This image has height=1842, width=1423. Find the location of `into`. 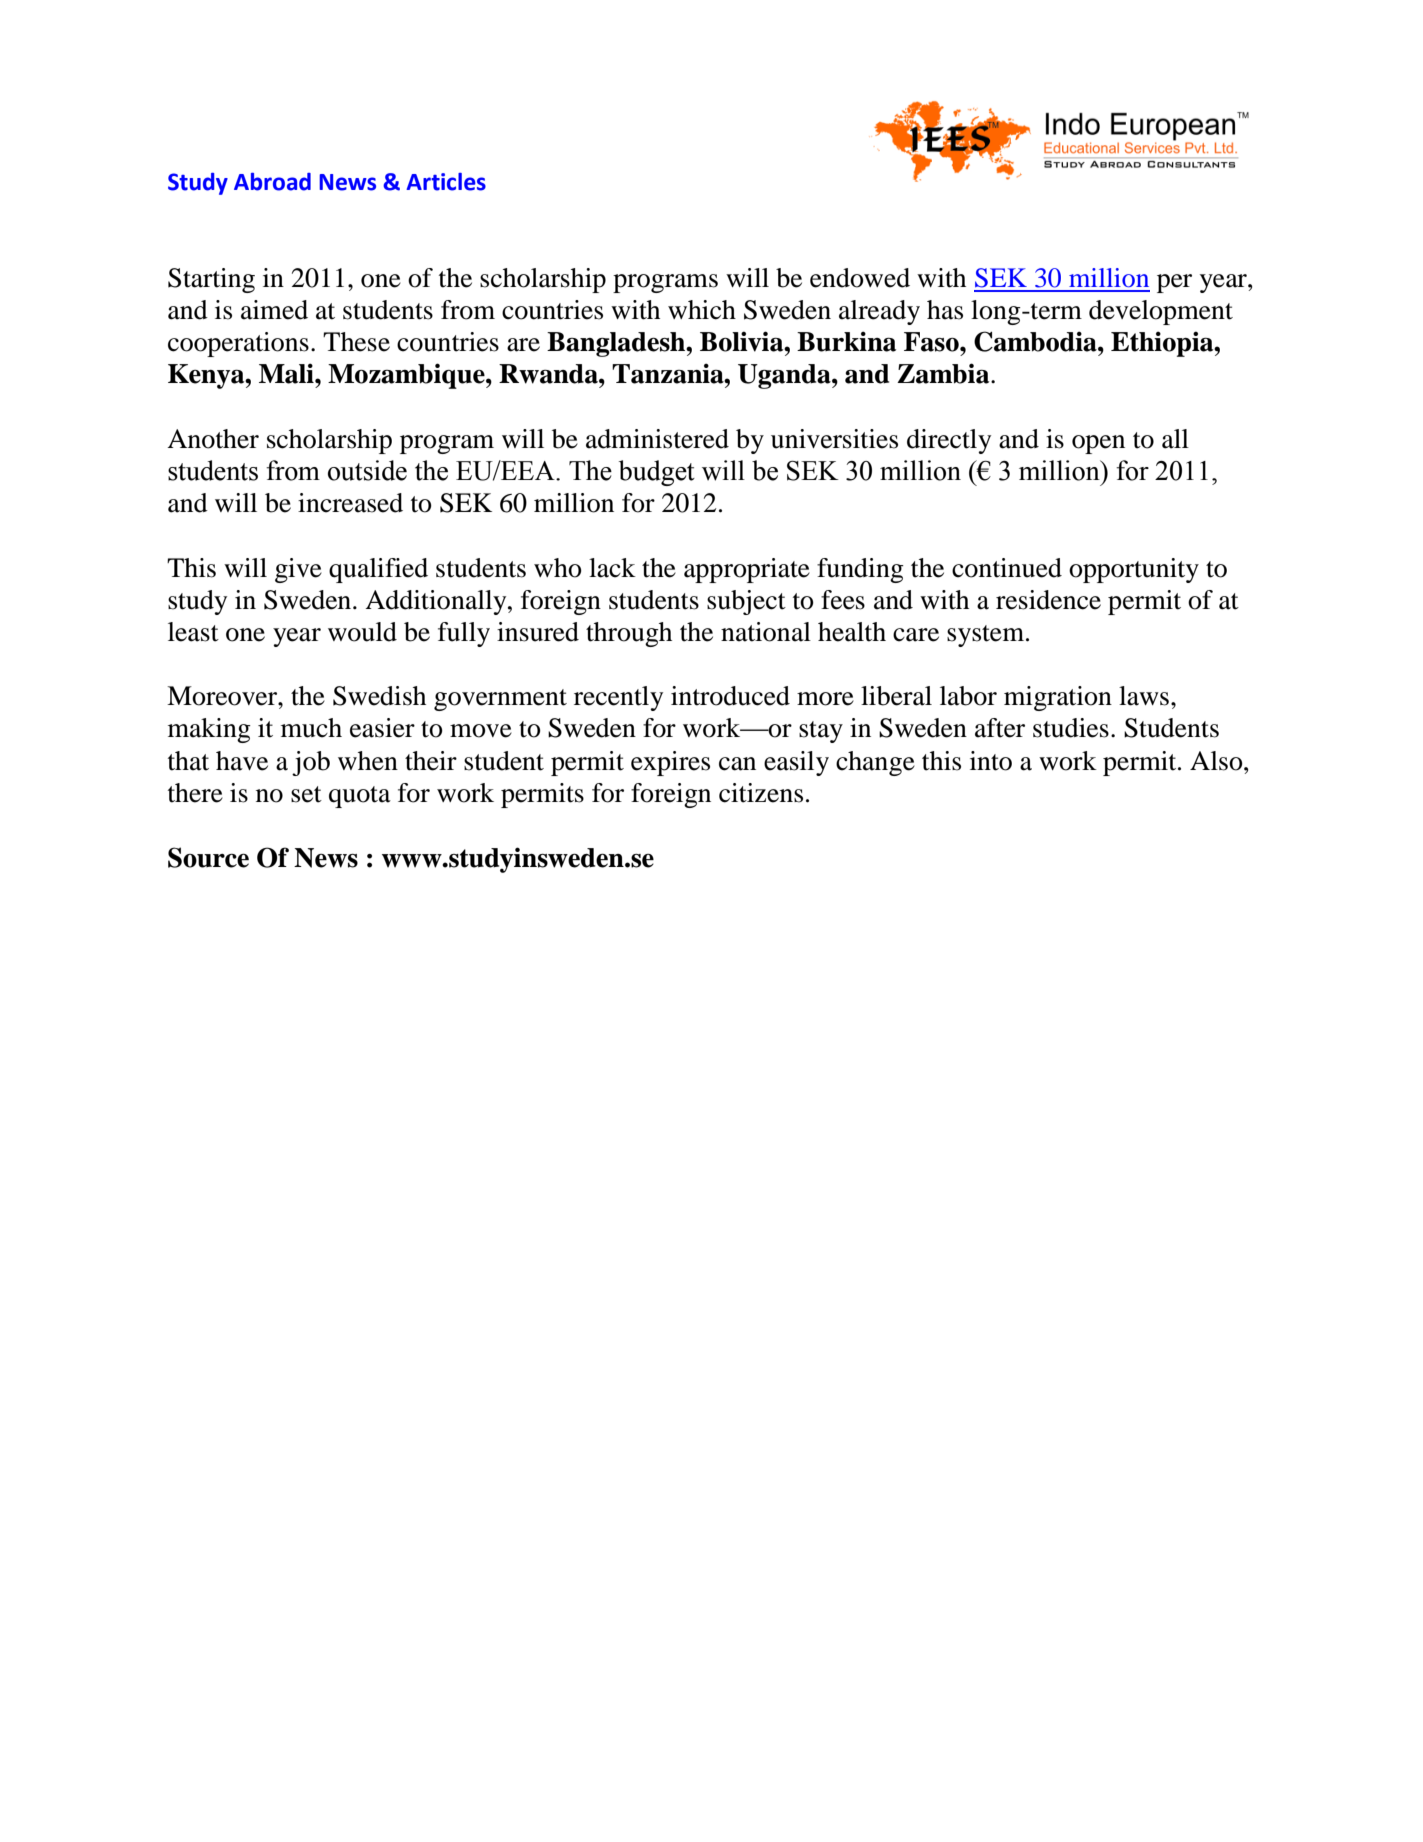

into is located at coordinates (991, 761).
